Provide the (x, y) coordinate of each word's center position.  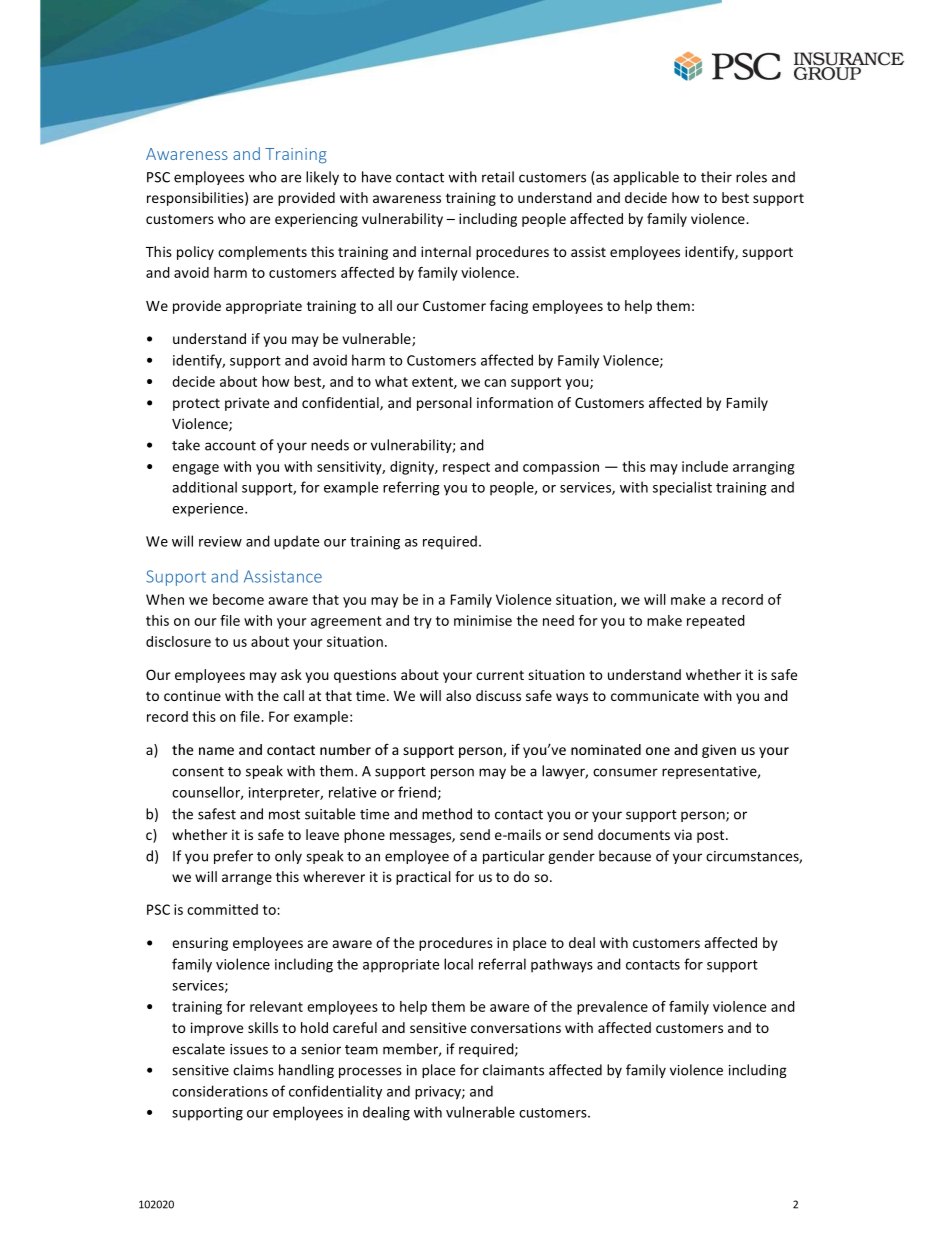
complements (262, 253)
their (716, 177)
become (238, 599)
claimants (513, 1070)
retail (498, 177)
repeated (716, 622)
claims (253, 1070)
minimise (483, 620)
